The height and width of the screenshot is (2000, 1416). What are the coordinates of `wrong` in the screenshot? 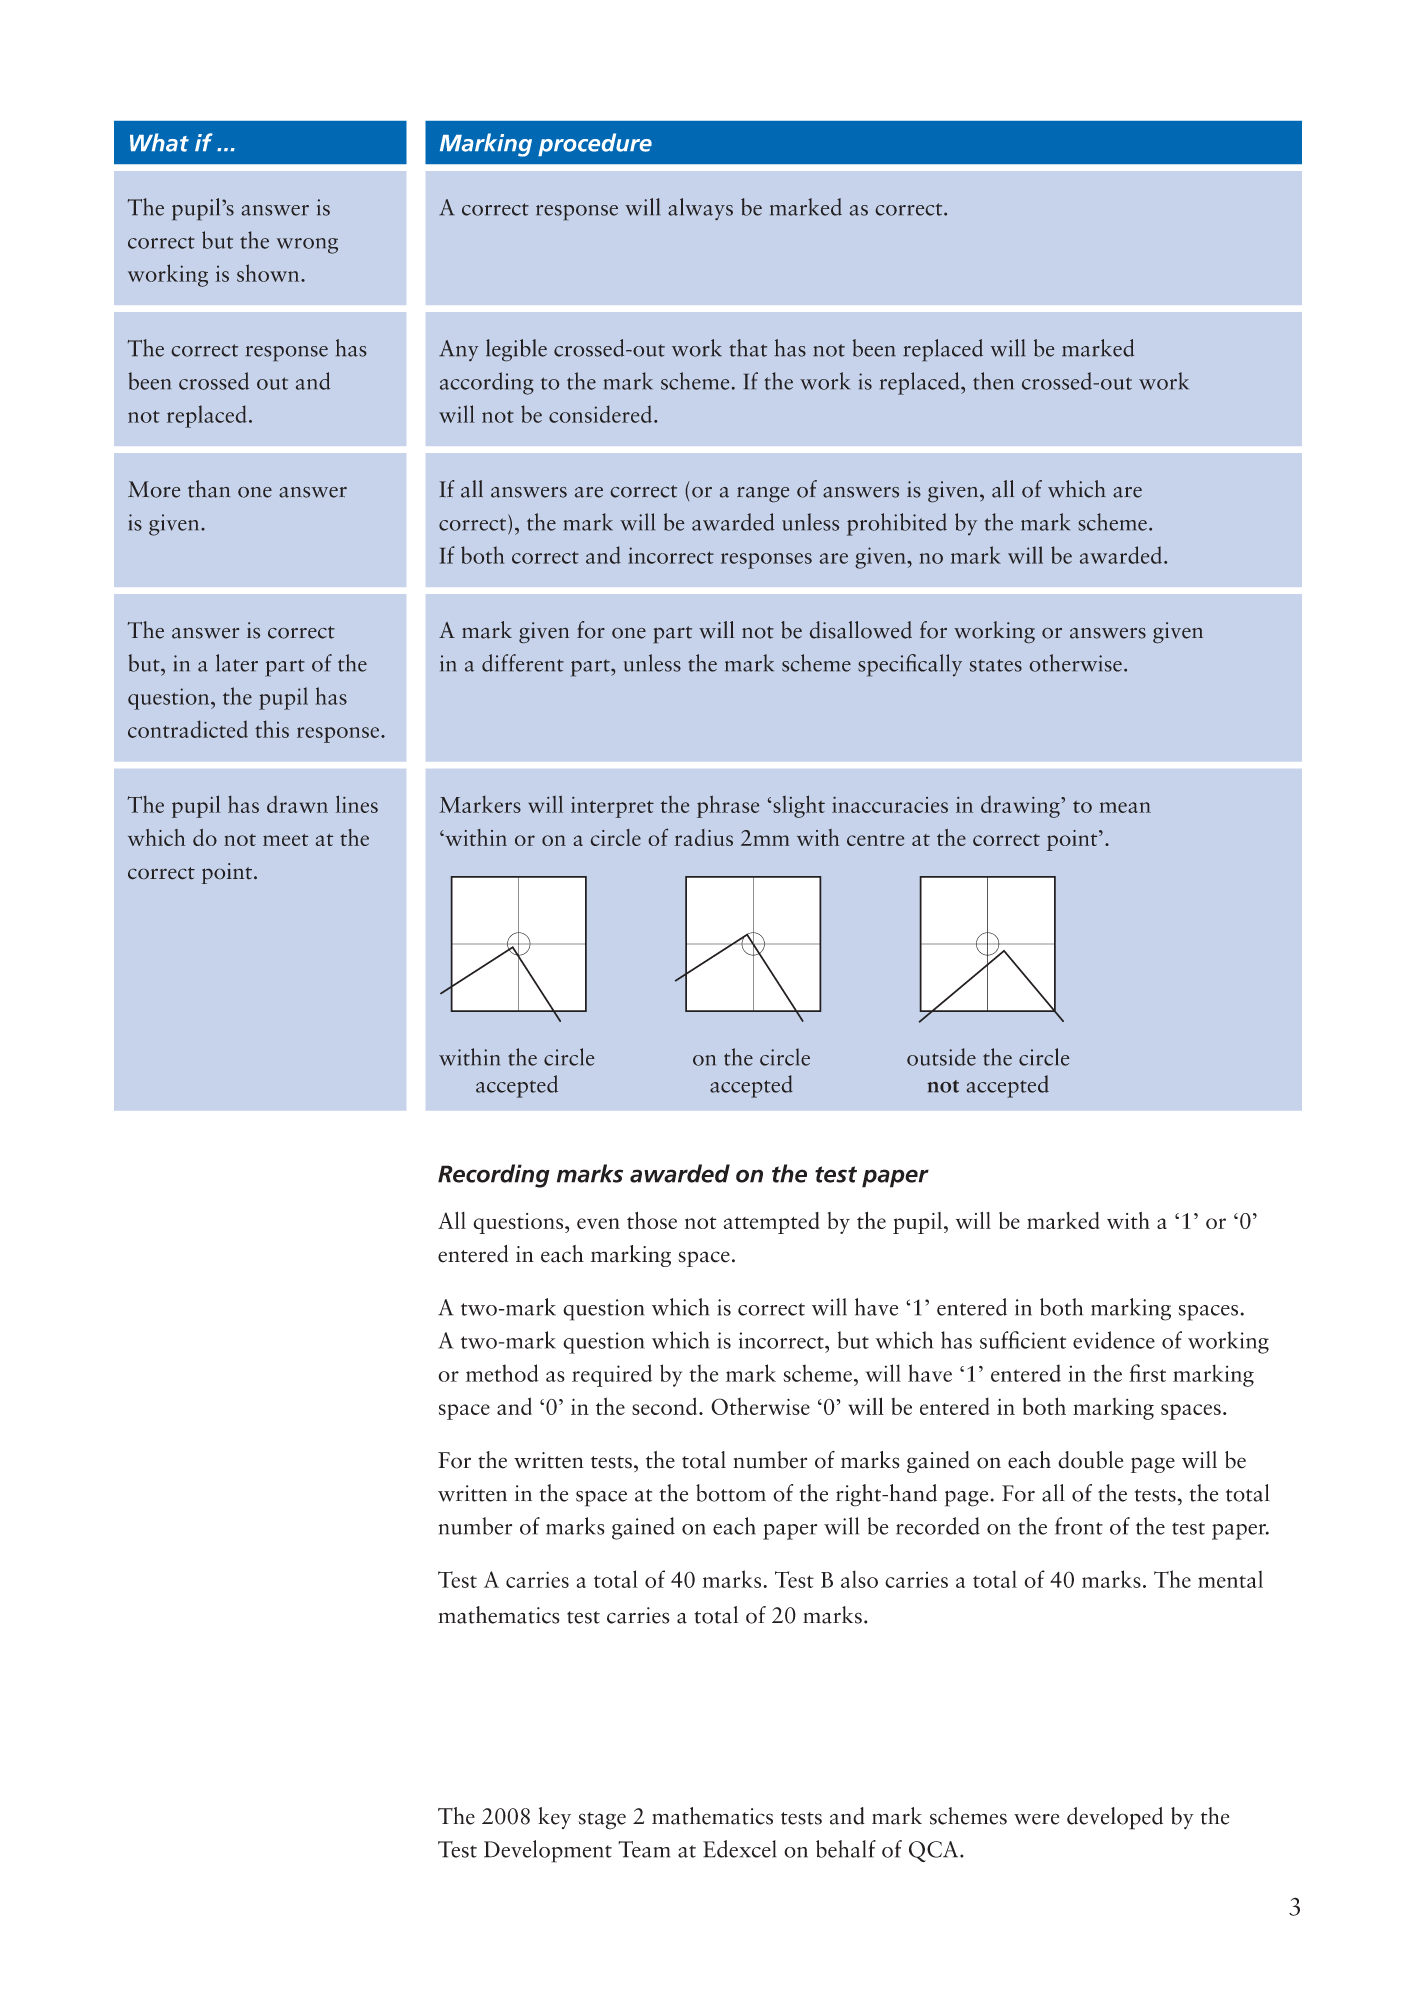 It's located at (307, 246).
